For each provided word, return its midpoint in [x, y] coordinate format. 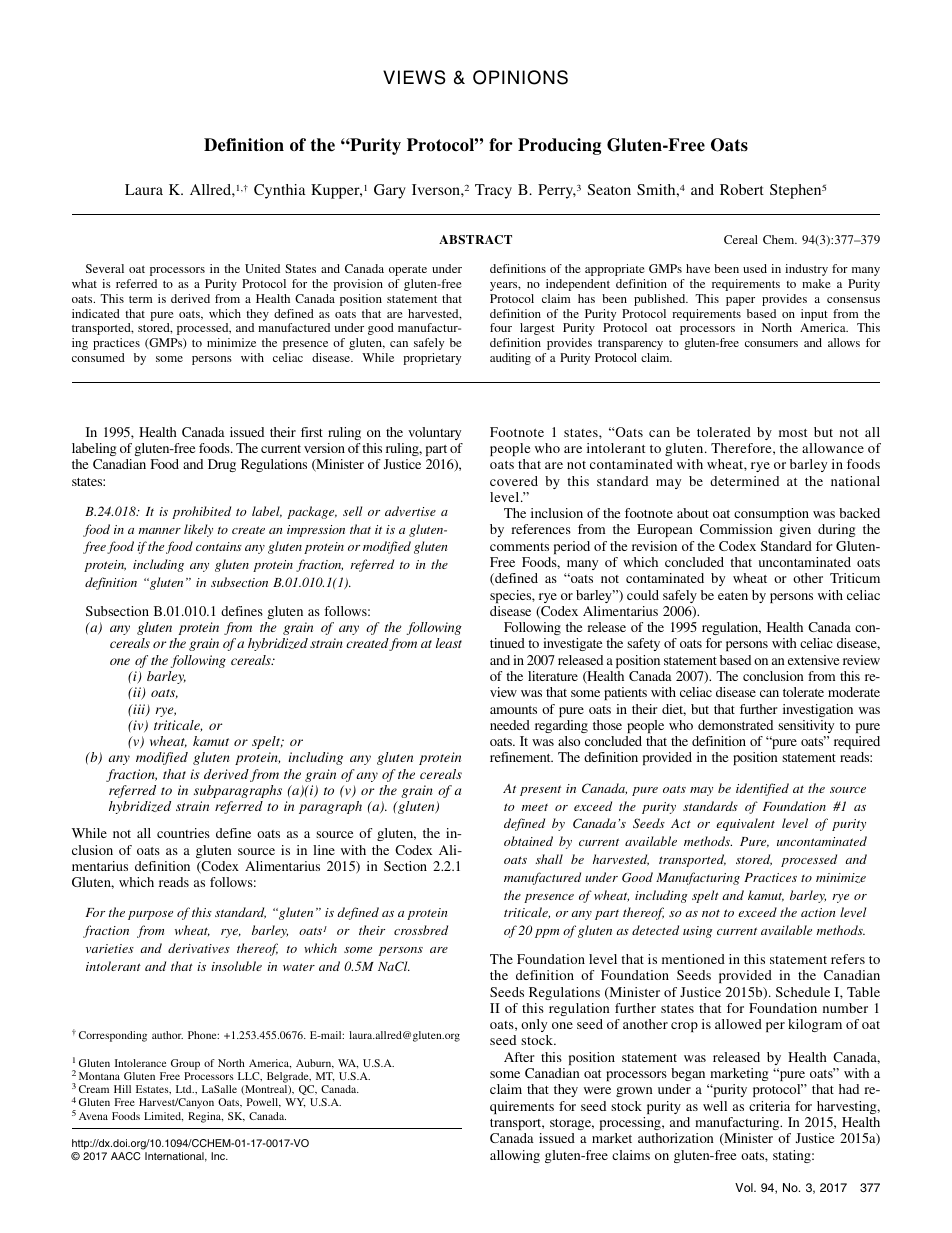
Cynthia [280, 191]
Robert [742, 189]
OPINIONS [520, 77]
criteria [769, 1106]
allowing [515, 1156]
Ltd [185, 1089]
